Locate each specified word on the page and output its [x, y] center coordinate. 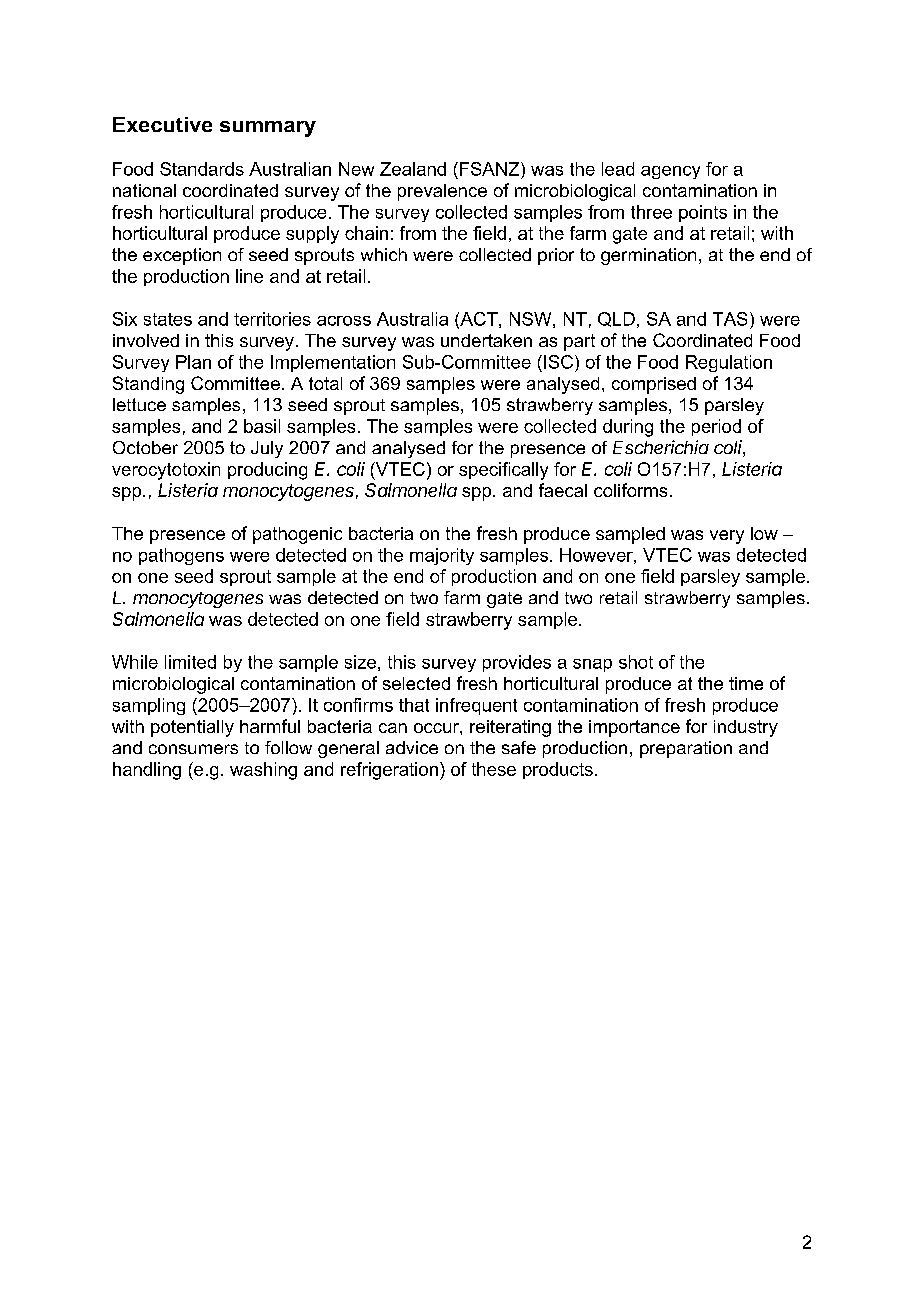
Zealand [413, 169]
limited [190, 662]
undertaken [486, 340]
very [727, 537]
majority [442, 556]
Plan [193, 362]
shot [636, 662]
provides [517, 663]
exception [182, 256]
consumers [193, 749]
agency [670, 172]
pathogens [181, 556]
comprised [654, 385]
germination [648, 256]
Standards [202, 169]
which [384, 254]
